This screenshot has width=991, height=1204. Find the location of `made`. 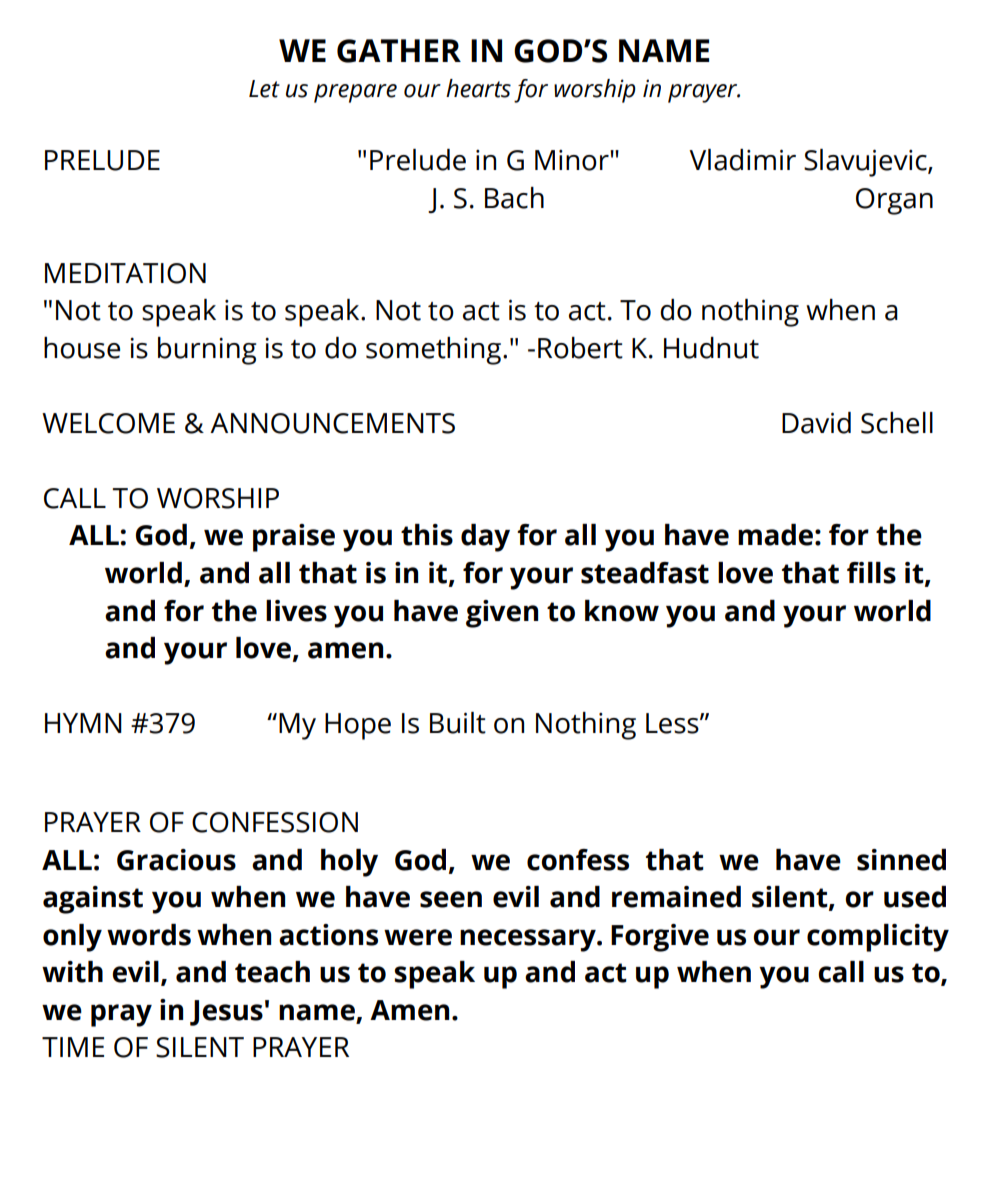

made is located at coordinates (775, 535).
